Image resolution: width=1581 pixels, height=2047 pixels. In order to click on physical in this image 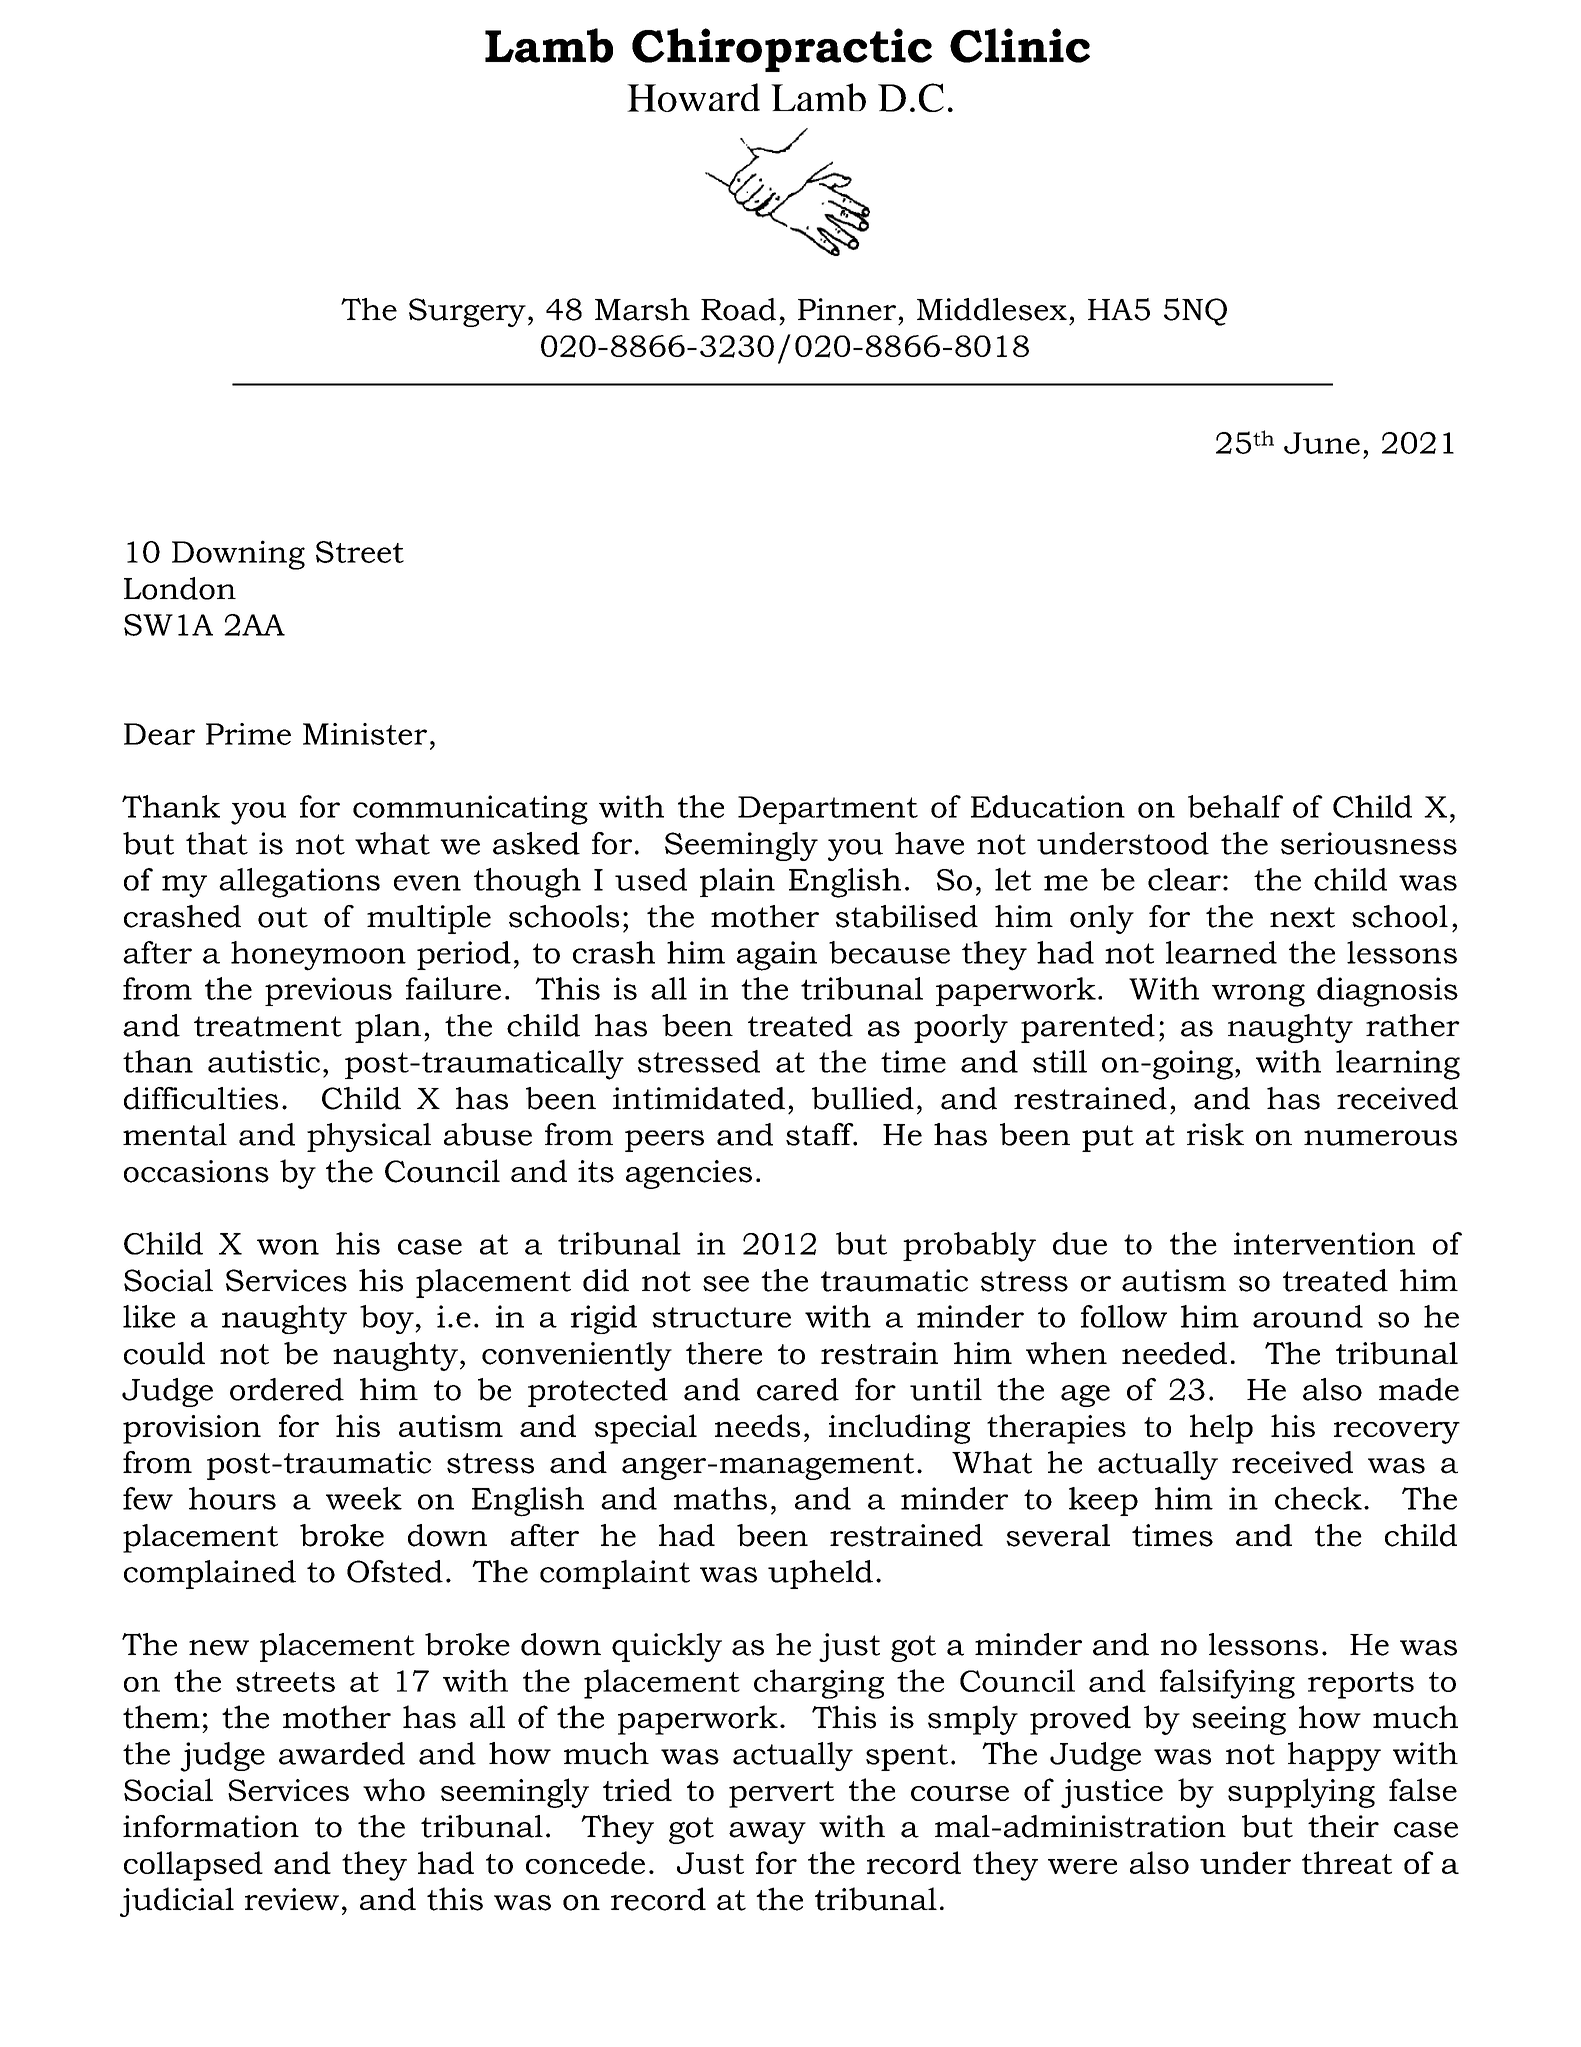, I will do `click(369, 1137)`.
